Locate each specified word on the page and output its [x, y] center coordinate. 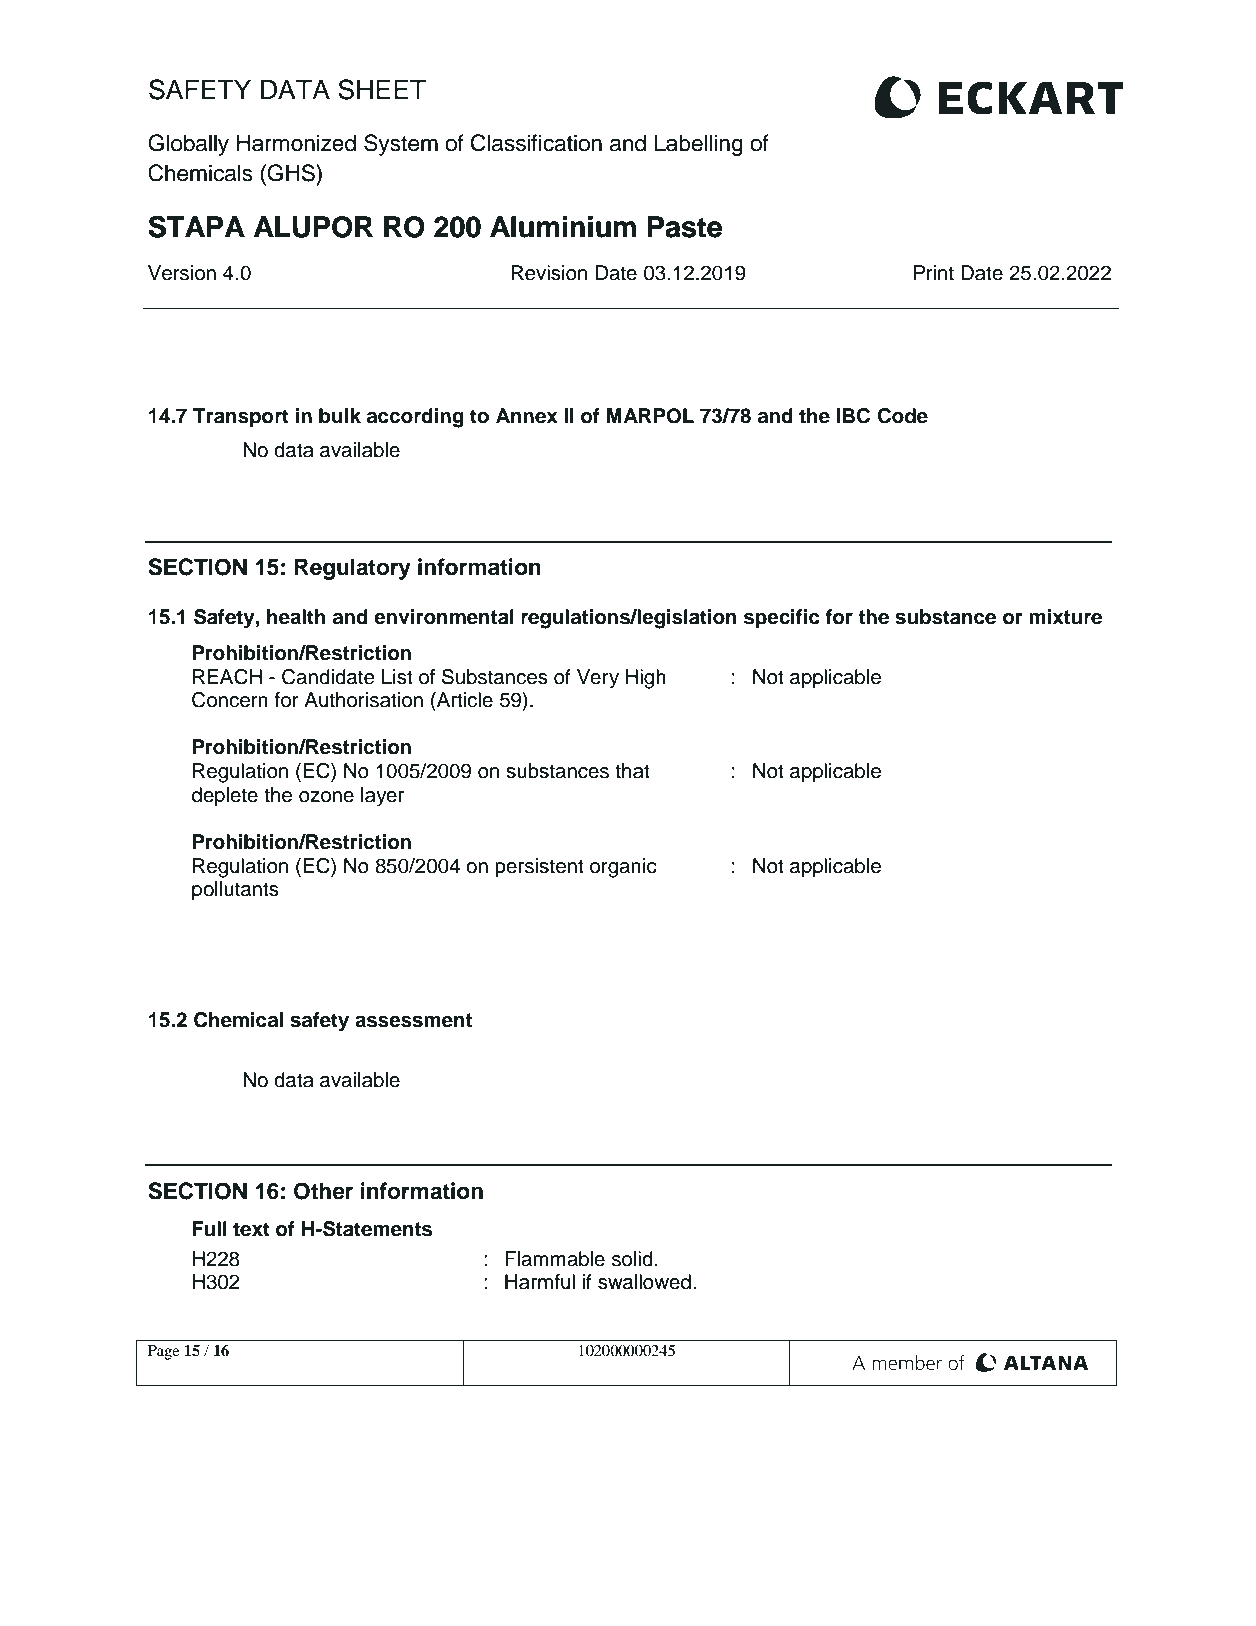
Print [934, 272]
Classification [536, 143]
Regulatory [353, 569]
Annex [527, 416]
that [632, 771]
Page [163, 1352]
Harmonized [296, 143]
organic [623, 868]
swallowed [644, 1282]
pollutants [235, 891]
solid [632, 1259]
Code [902, 416]
